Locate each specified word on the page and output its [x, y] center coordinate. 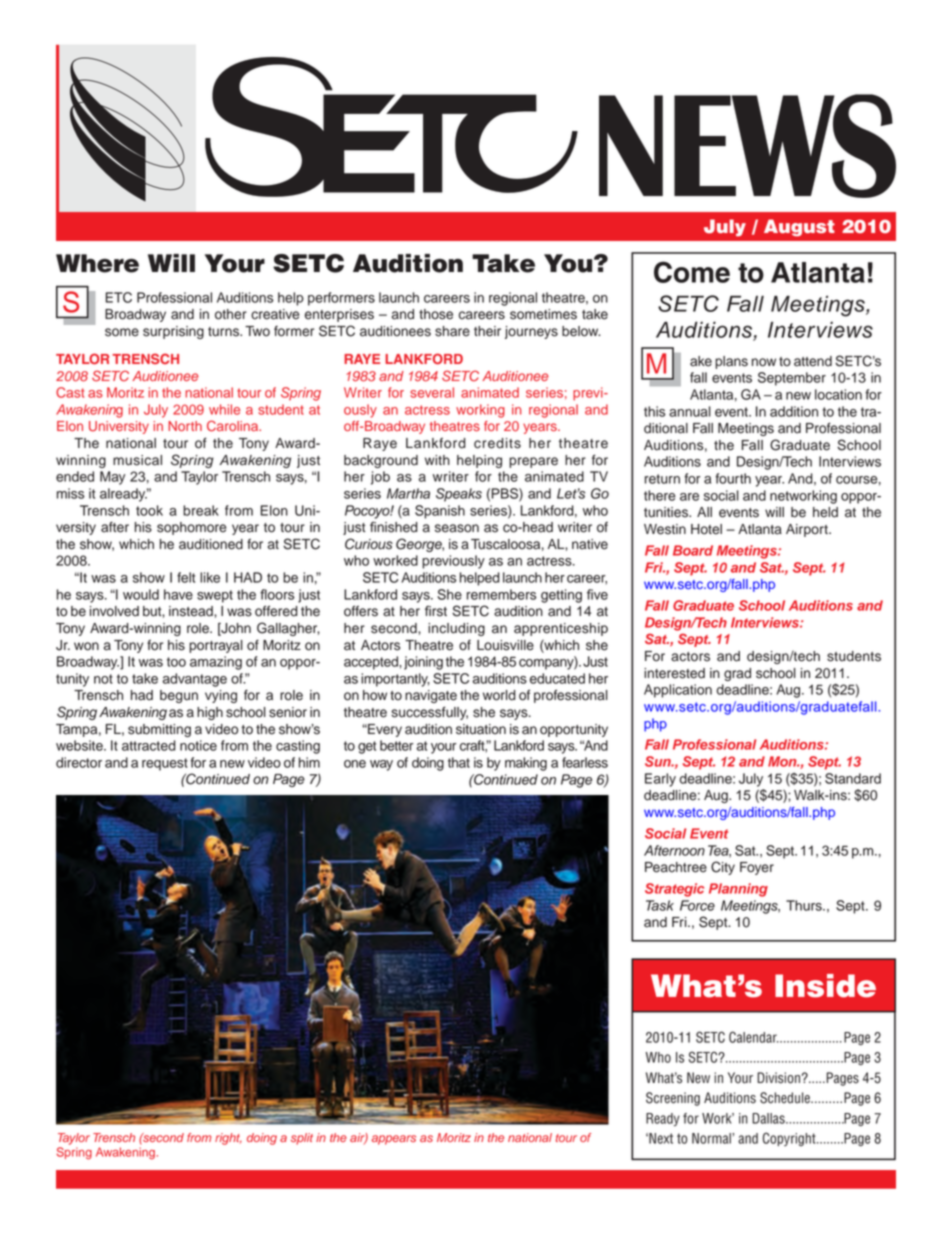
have [178, 594]
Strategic [674, 890]
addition [794, 411]
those [436, 314]
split [302, 1139]
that [459, 762]
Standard [853, 778]
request [165, 764]
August [799, 228]
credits [497, 443]
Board [693, 550]
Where [97, 263]
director [79, 762]
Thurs [805, 905]
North [185, 426]
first [436, 611]
